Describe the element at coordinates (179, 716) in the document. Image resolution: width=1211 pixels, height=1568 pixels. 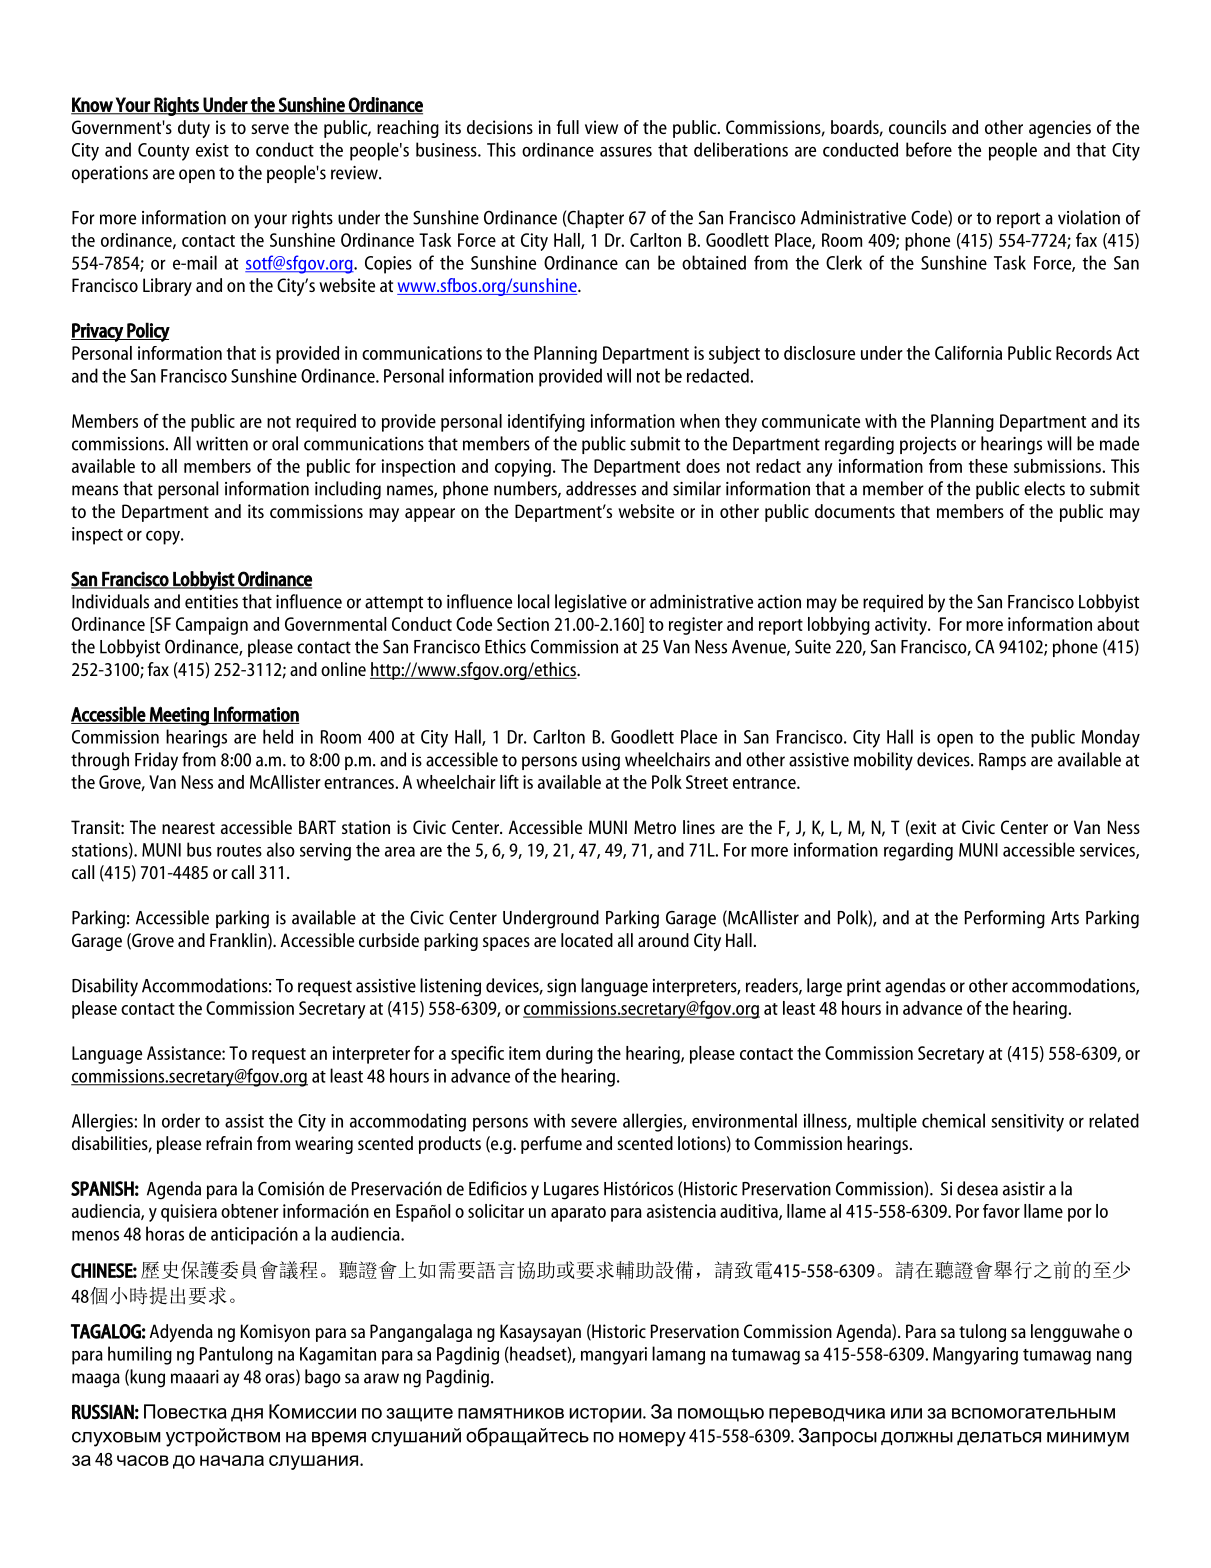
I see `Meeting` at that location.
